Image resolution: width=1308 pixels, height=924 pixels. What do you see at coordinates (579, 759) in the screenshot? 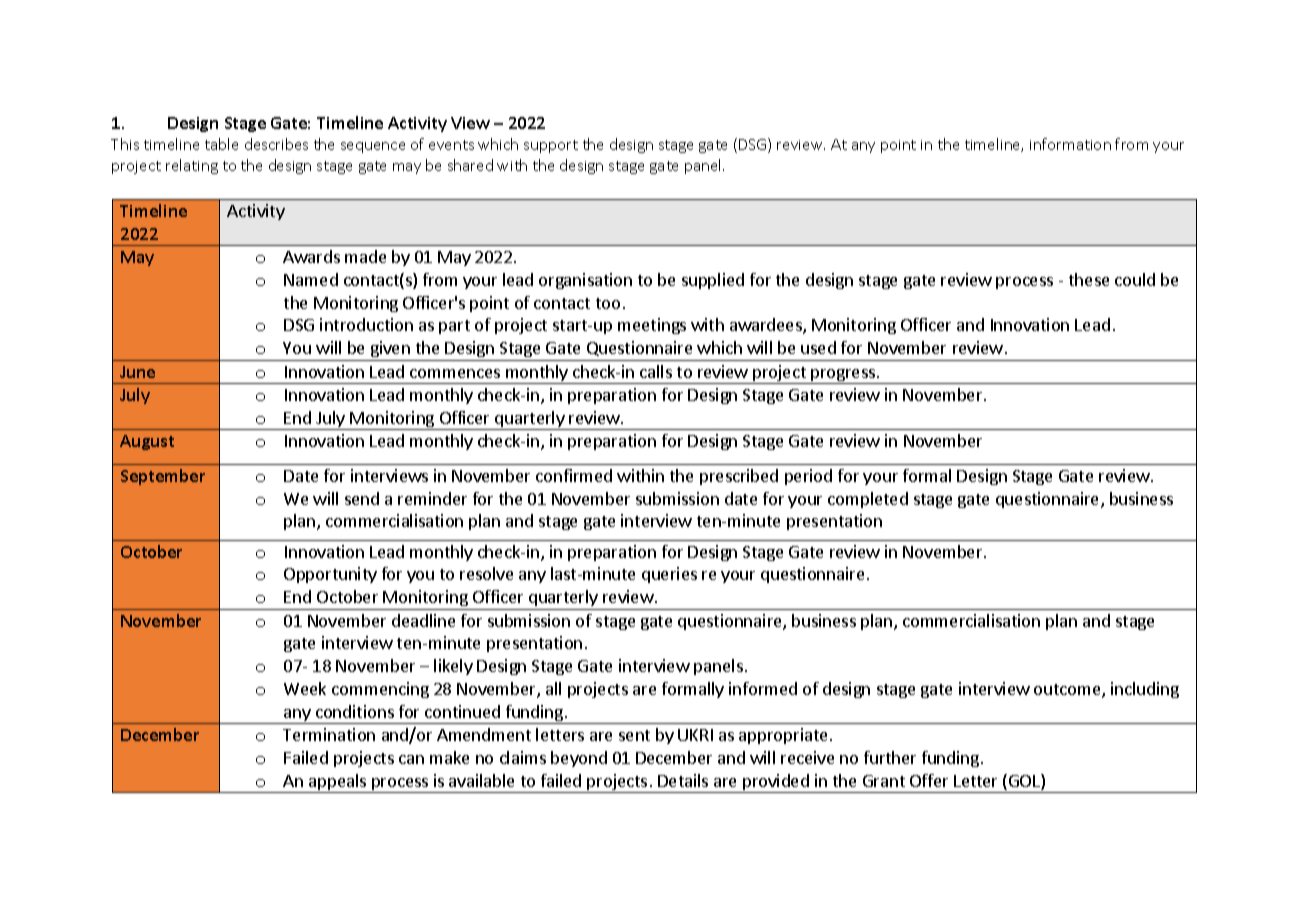
I see `beyond` at bounding box center [579, 759].
